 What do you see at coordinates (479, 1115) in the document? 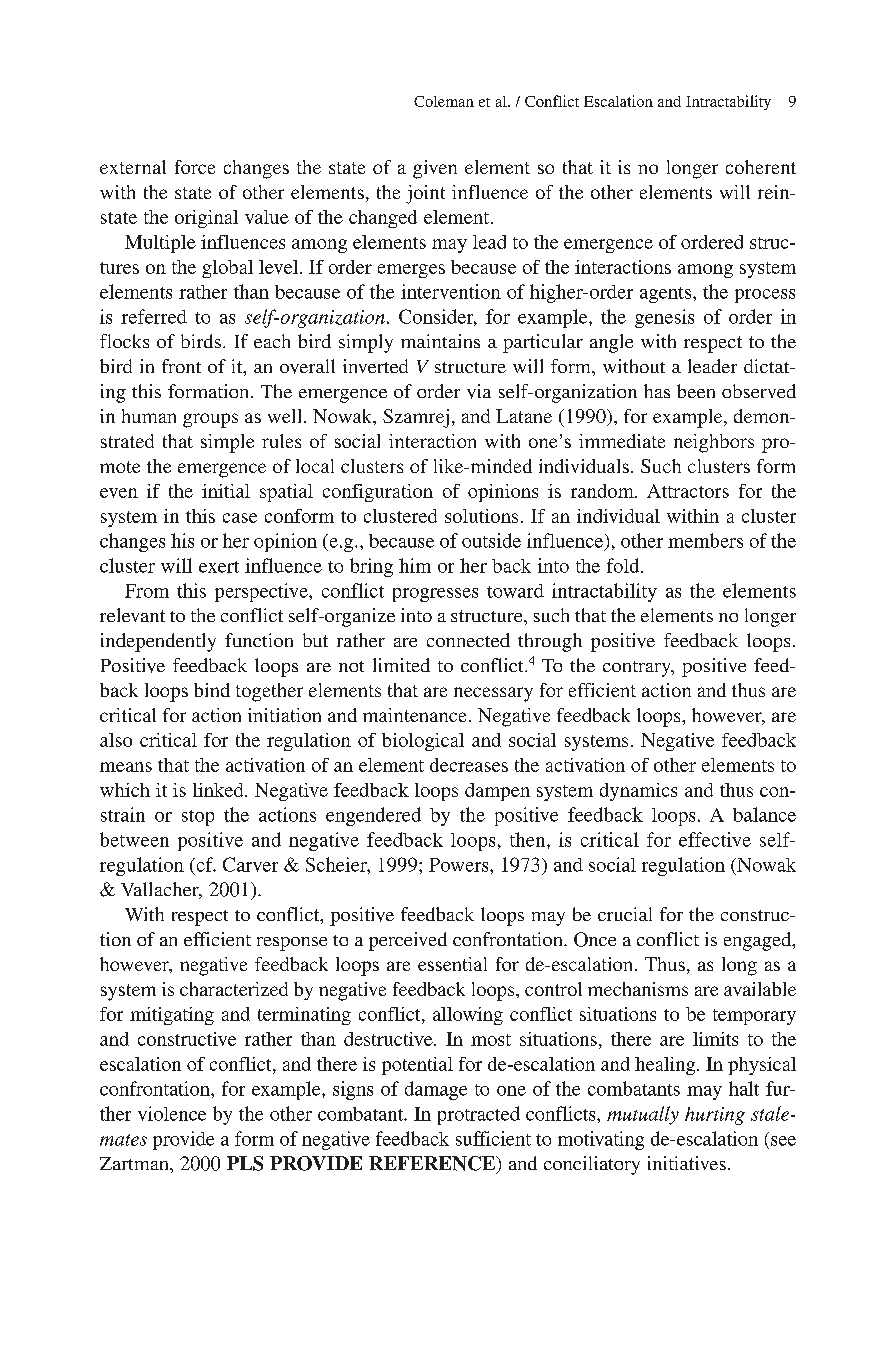
I see `protracted` at bounding box center [479, 1115].
